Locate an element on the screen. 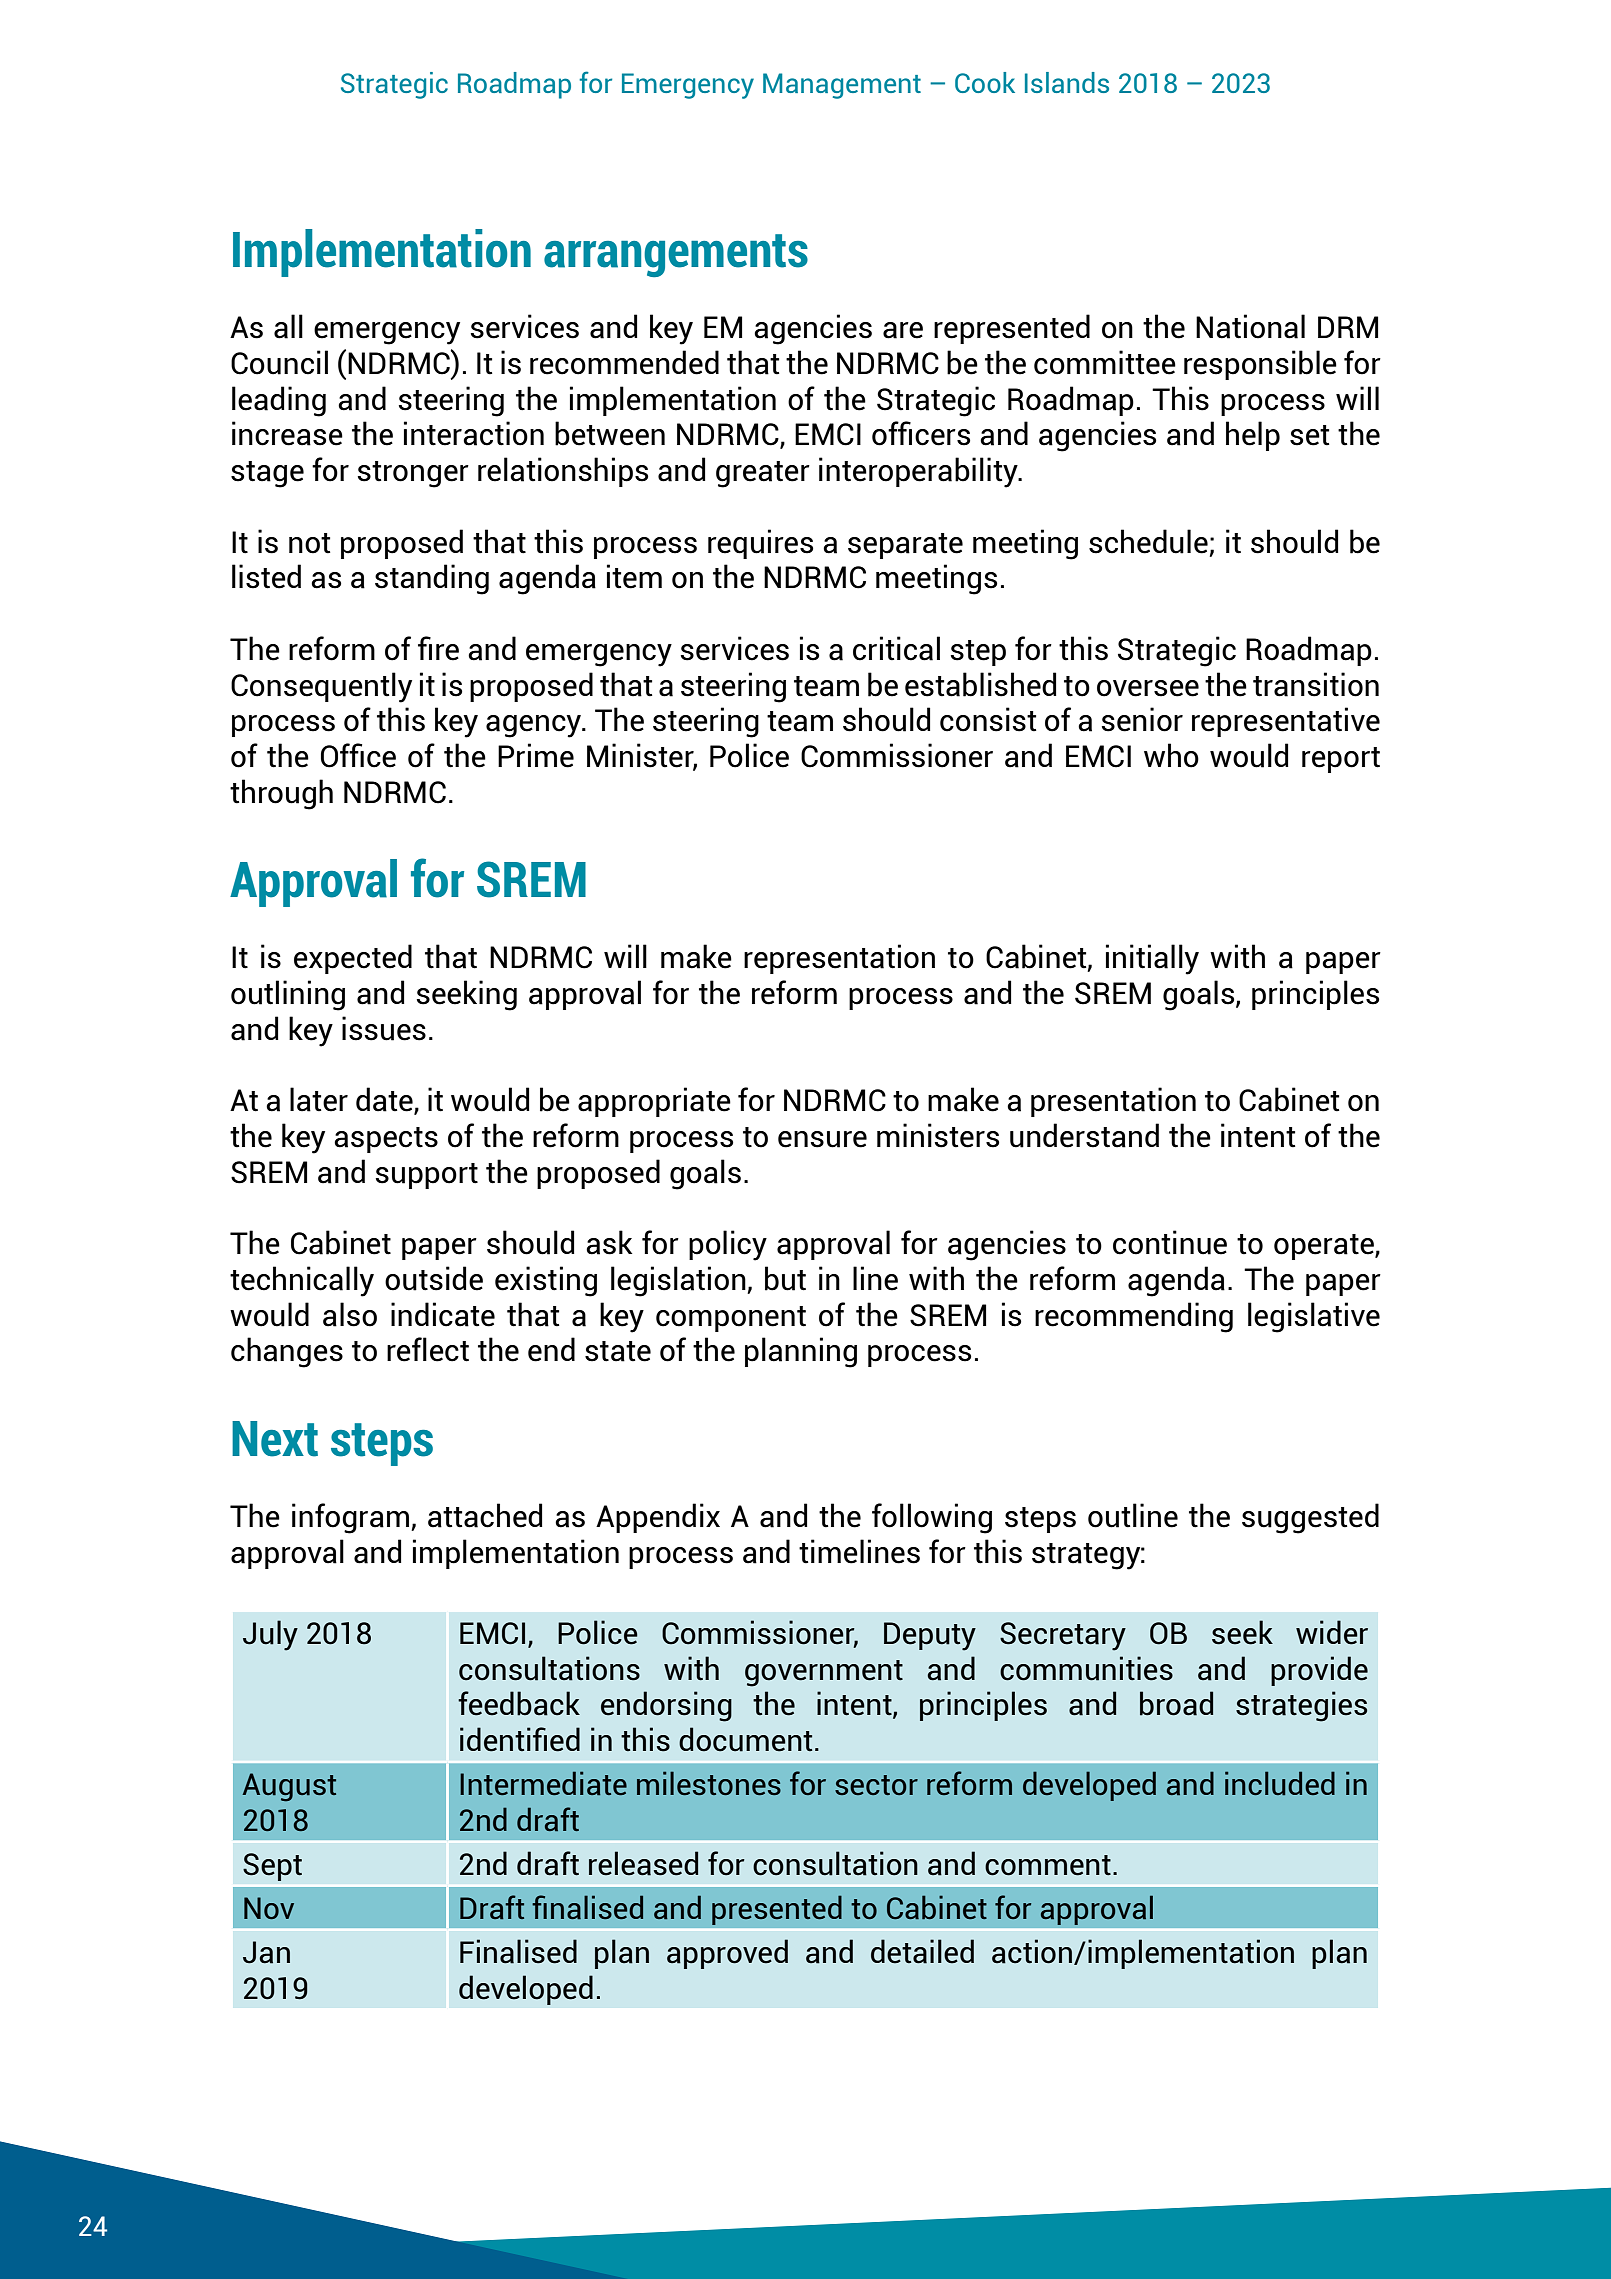 This screenshot has width=1611, height=2279. Nov is located at coordinates (269, 1908).
